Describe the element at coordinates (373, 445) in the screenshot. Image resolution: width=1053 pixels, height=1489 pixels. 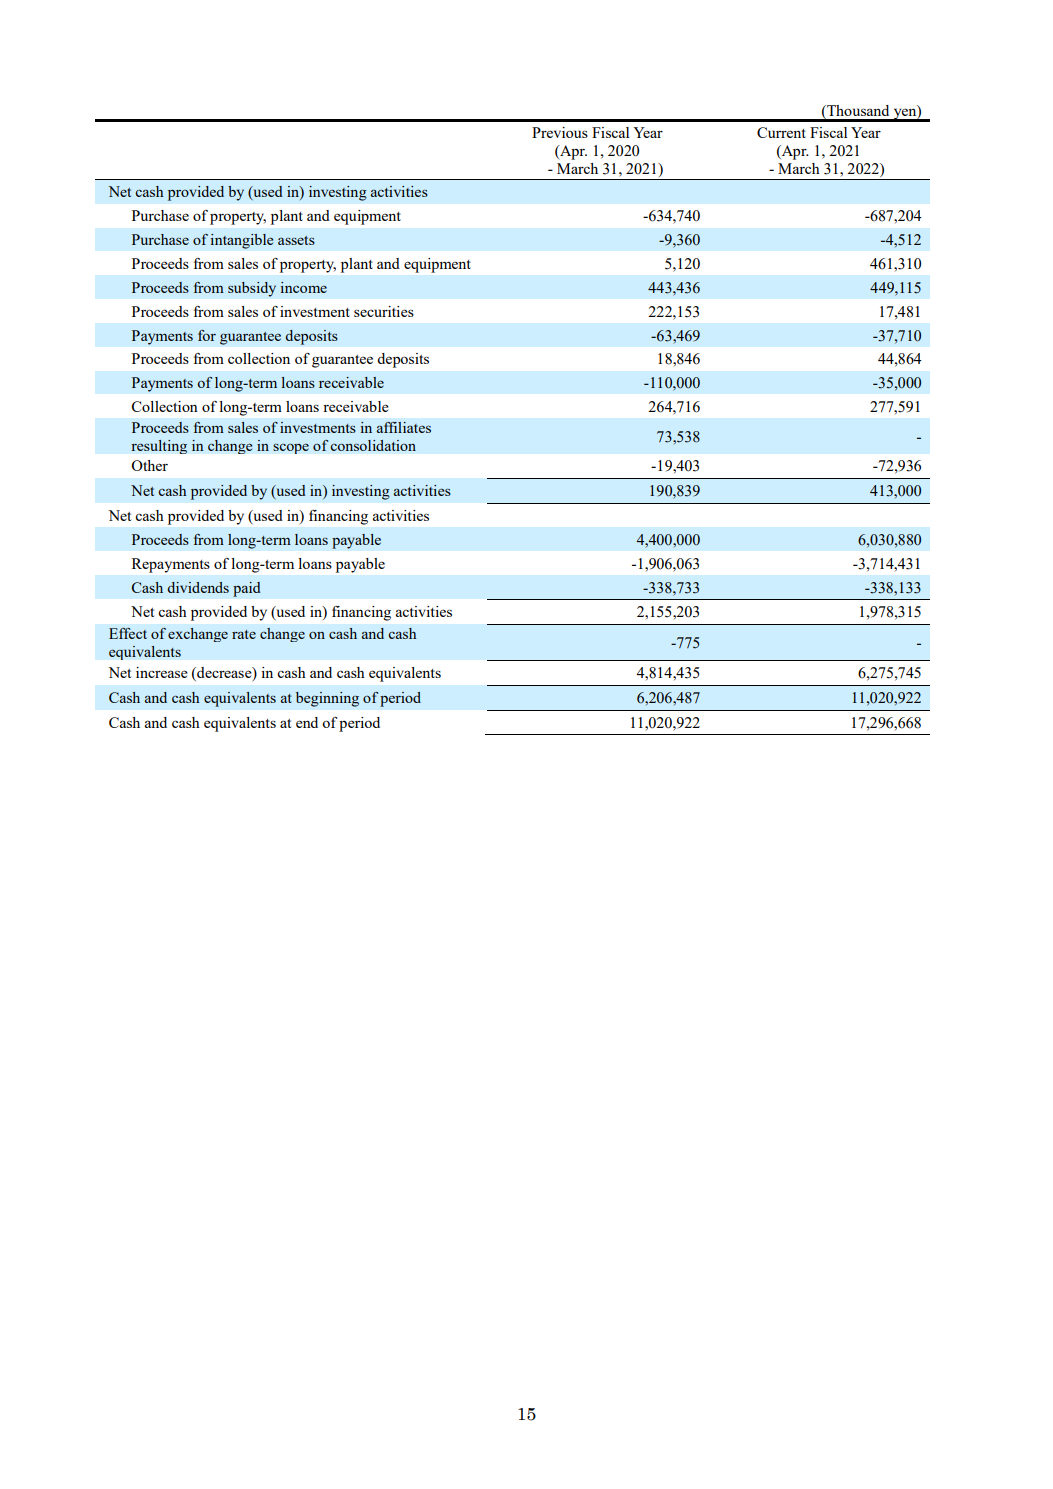
I see `consolidation` at that location.
